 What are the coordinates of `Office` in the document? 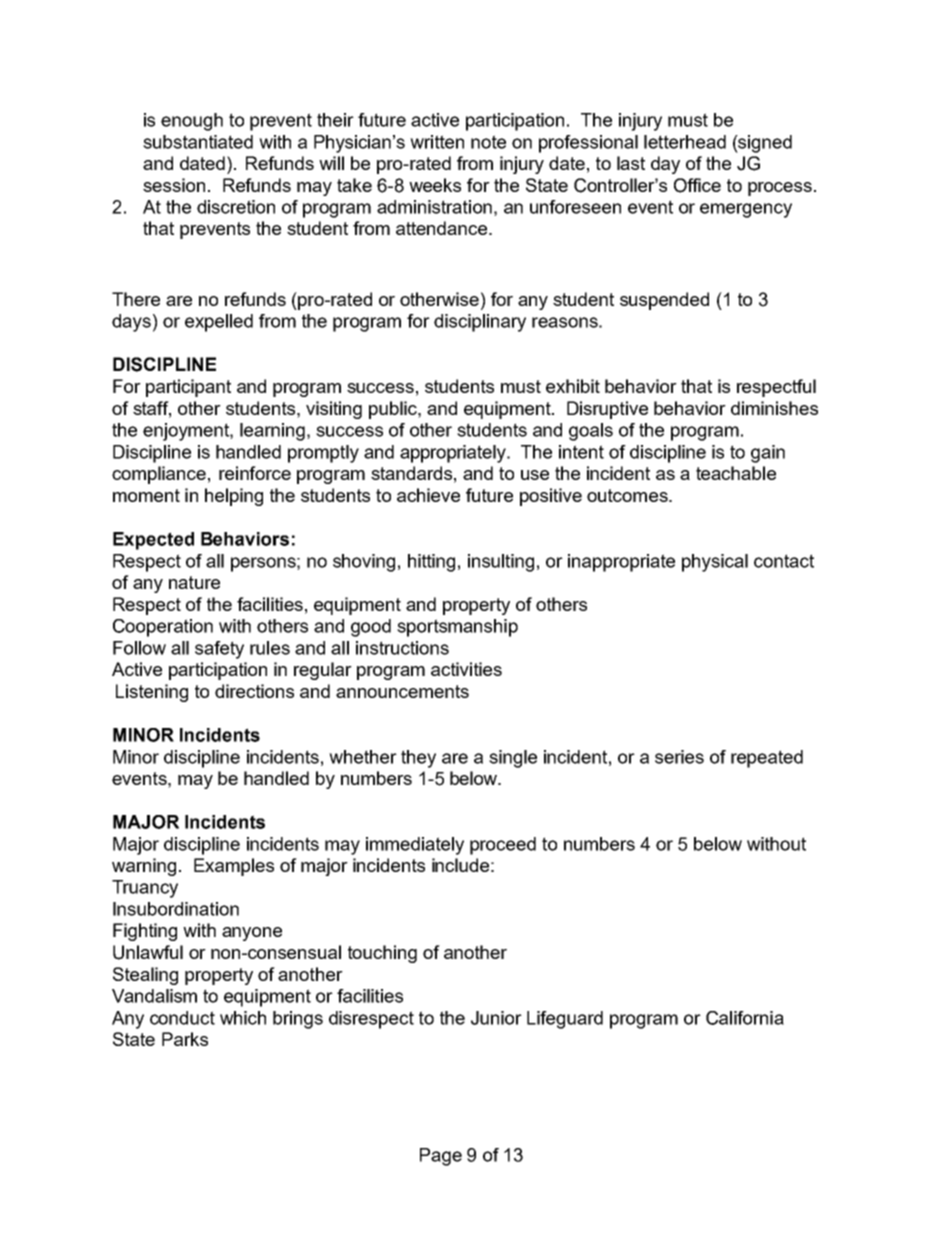 It's located at (697, 185).
